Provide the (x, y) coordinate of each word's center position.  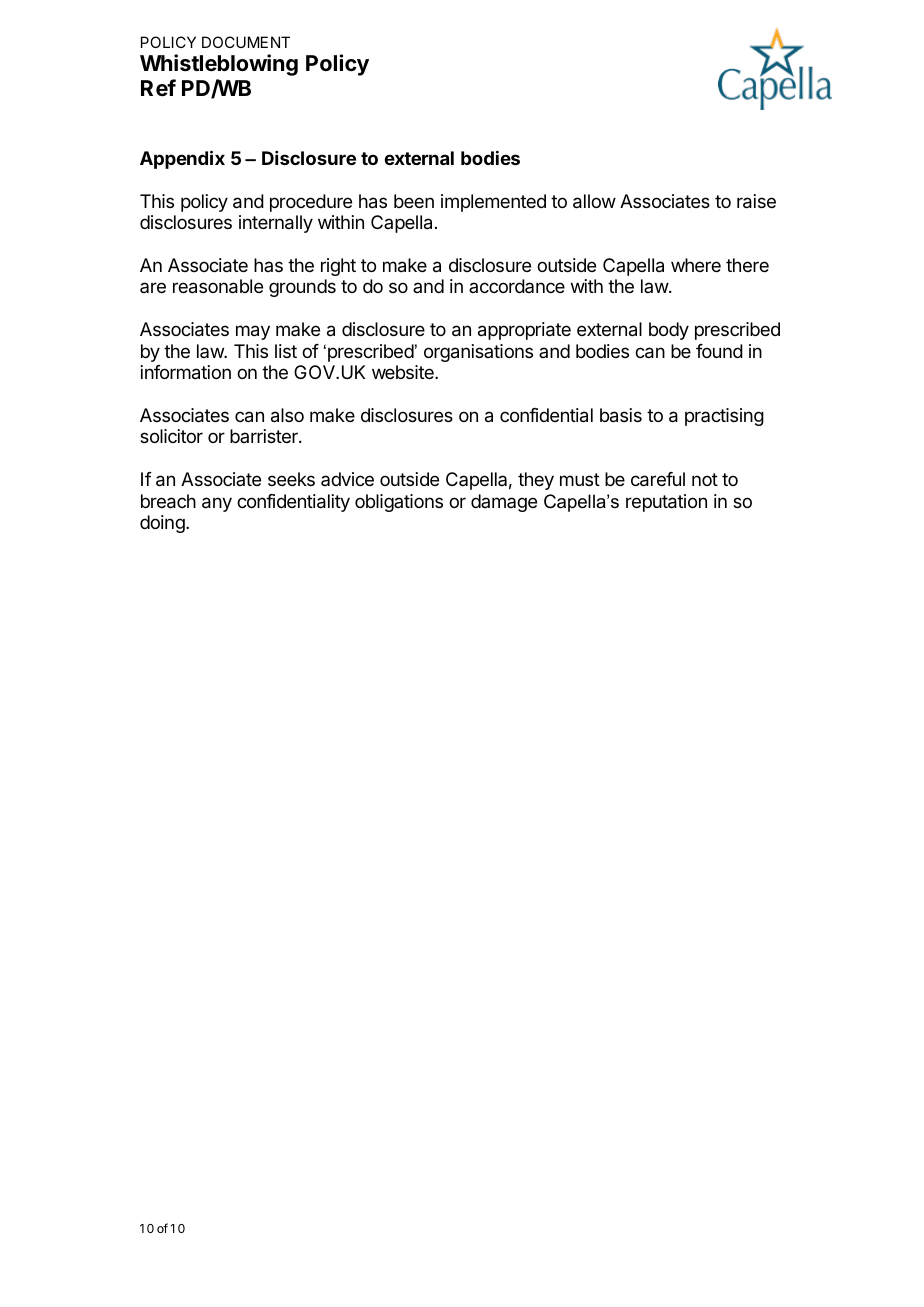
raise (756, 201)
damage (504, 503)
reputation (666, 503)
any (217, 504)
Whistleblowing (219, 65)
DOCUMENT (246, 42)
